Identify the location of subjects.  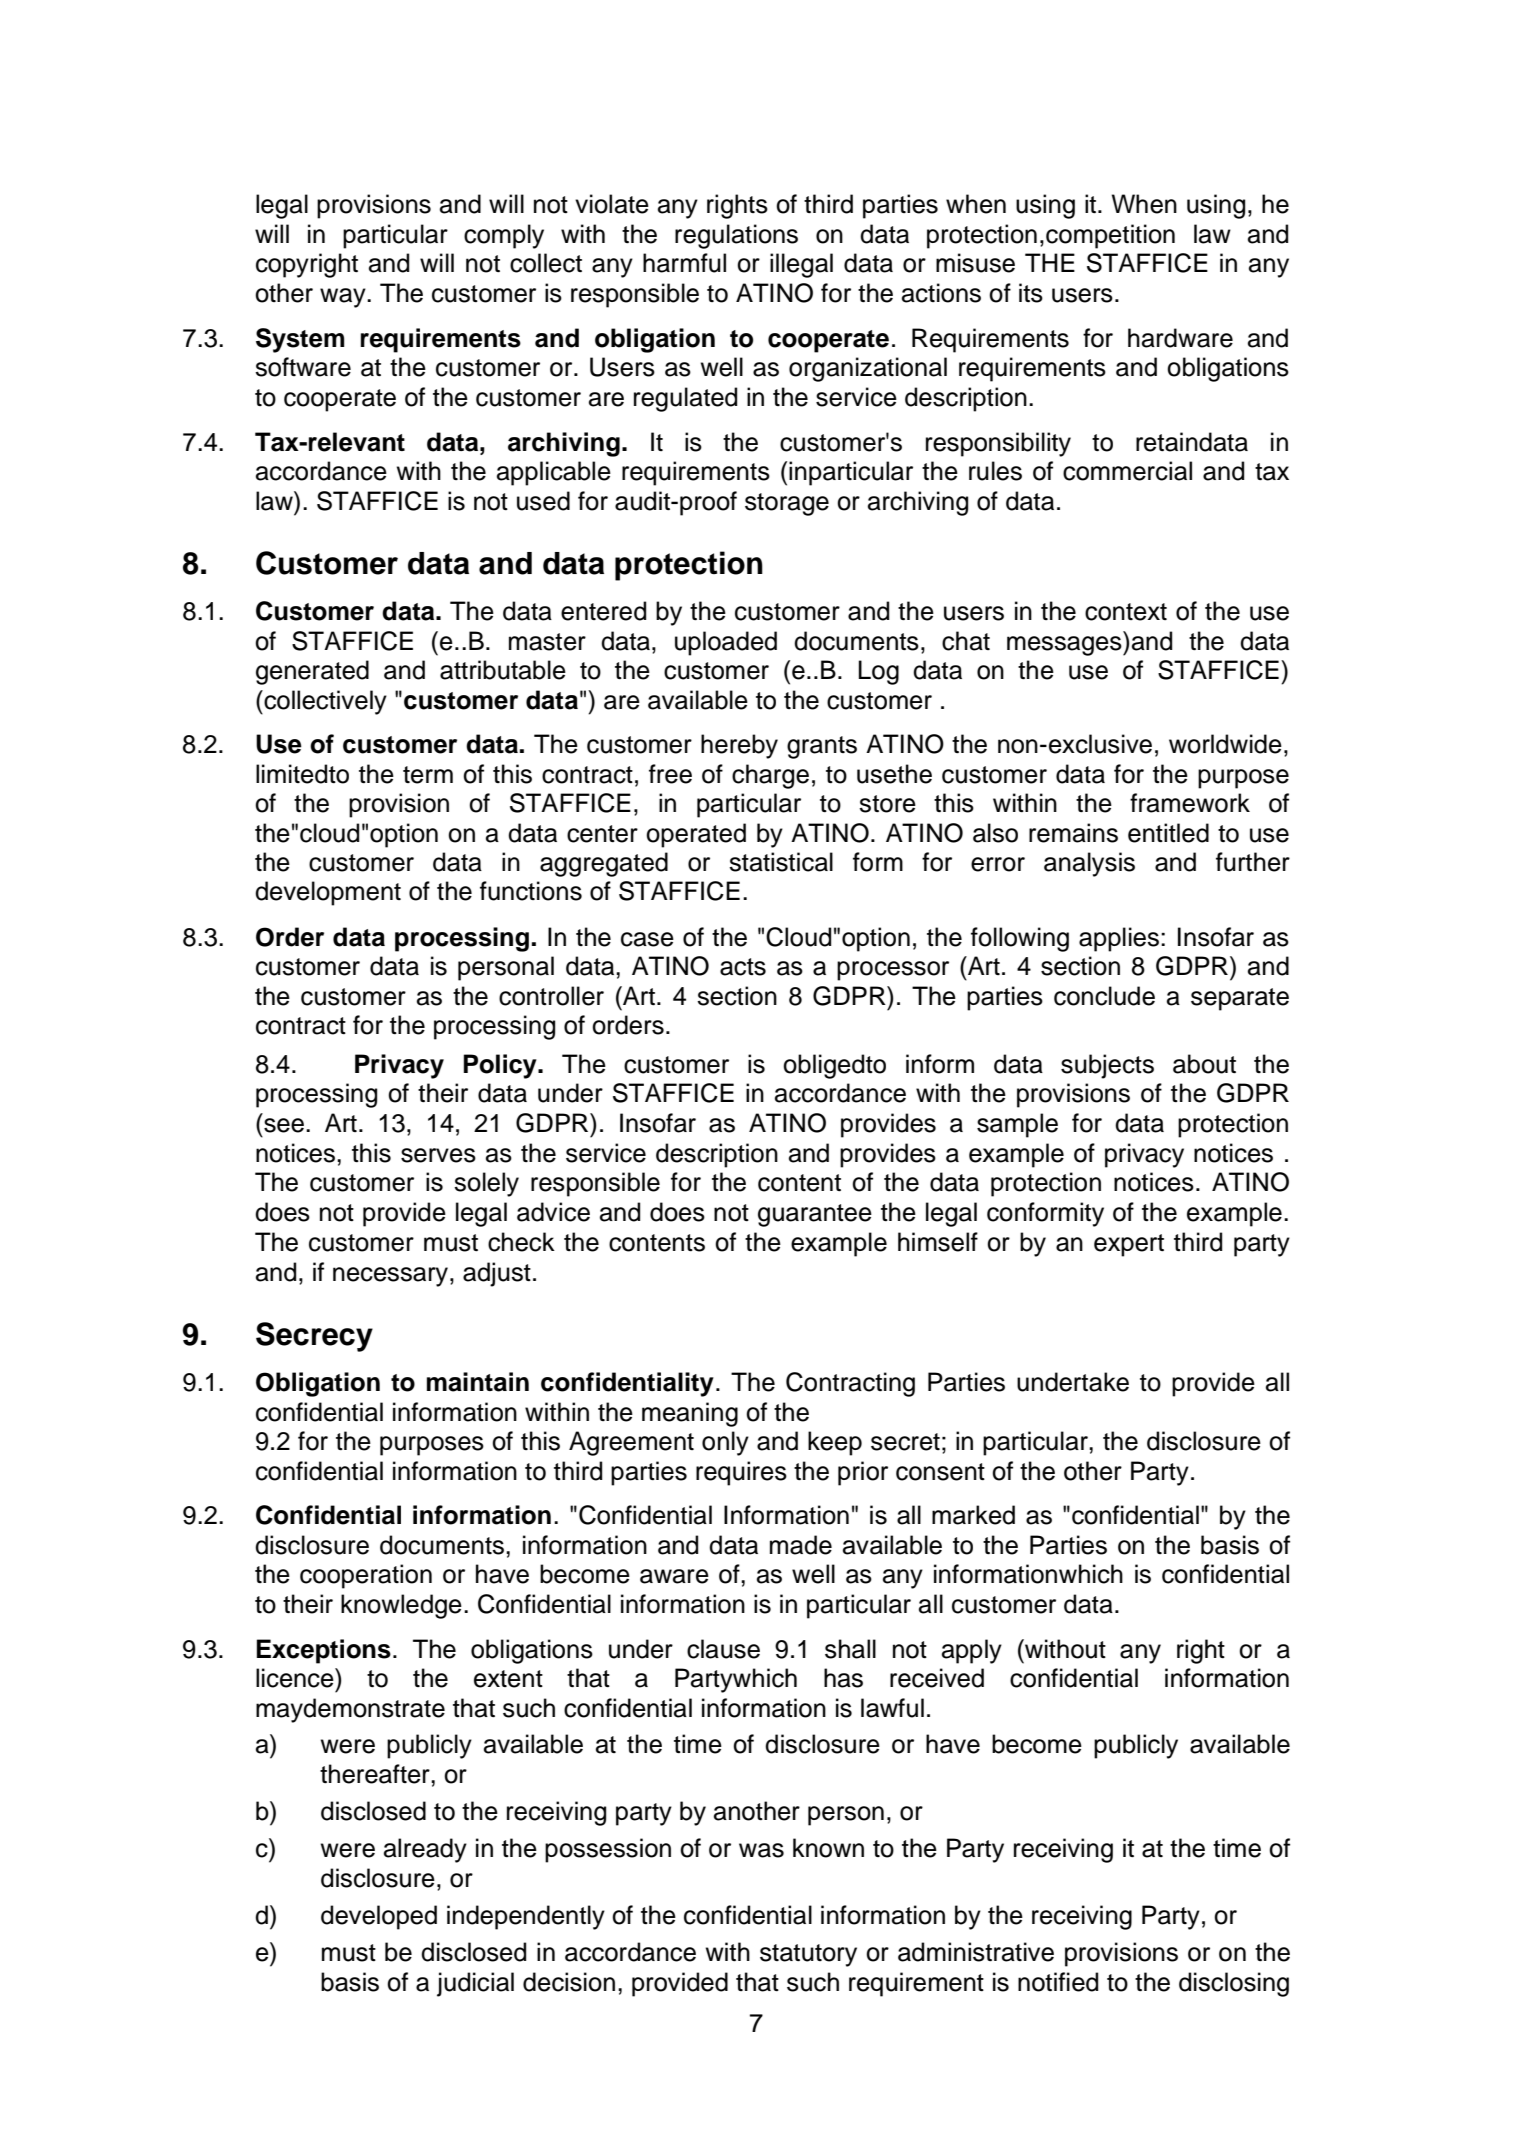
(1107, 1066).
